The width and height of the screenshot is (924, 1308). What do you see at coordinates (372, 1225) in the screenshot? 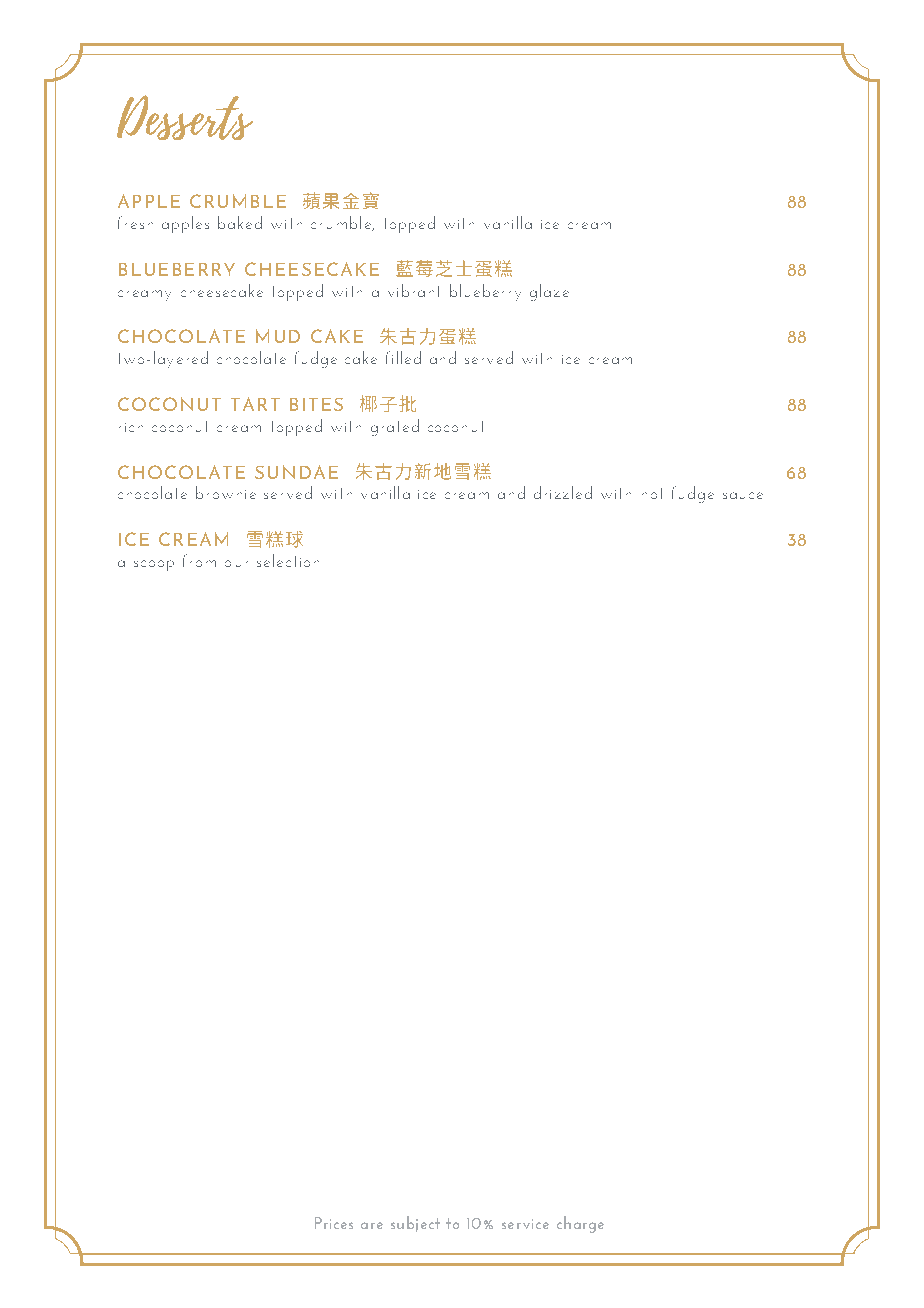
I see `are` at bounding box center [372, 1225].
